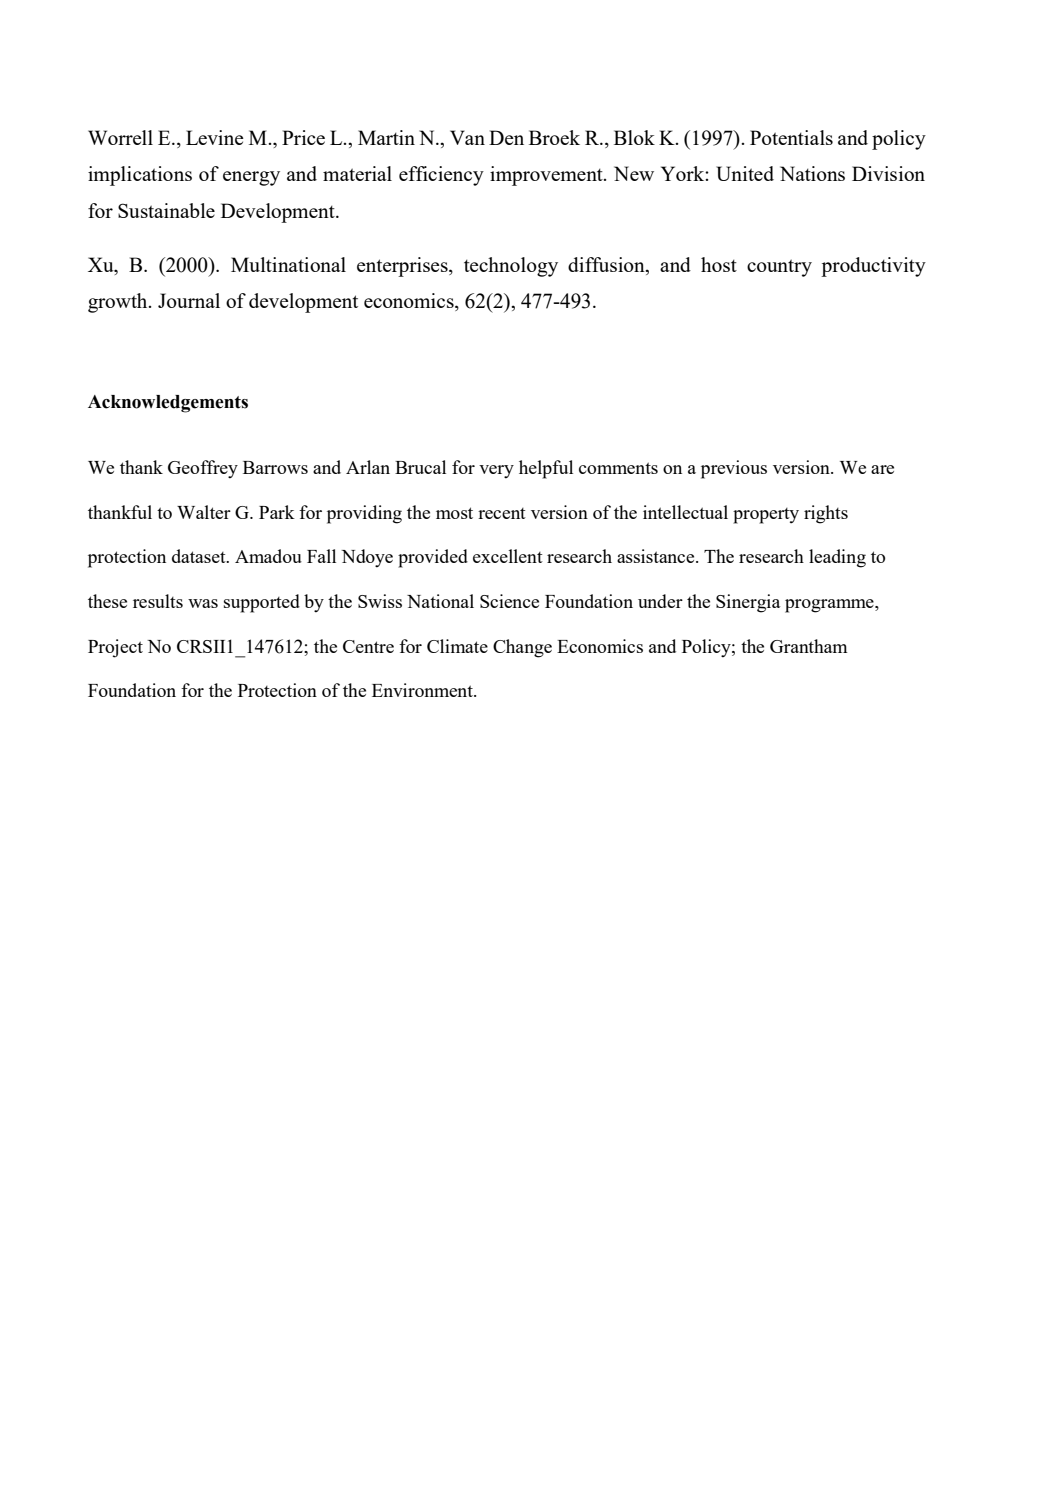 The image size is (1051, 1487). I want to click on Journal, so click(189, 300).
